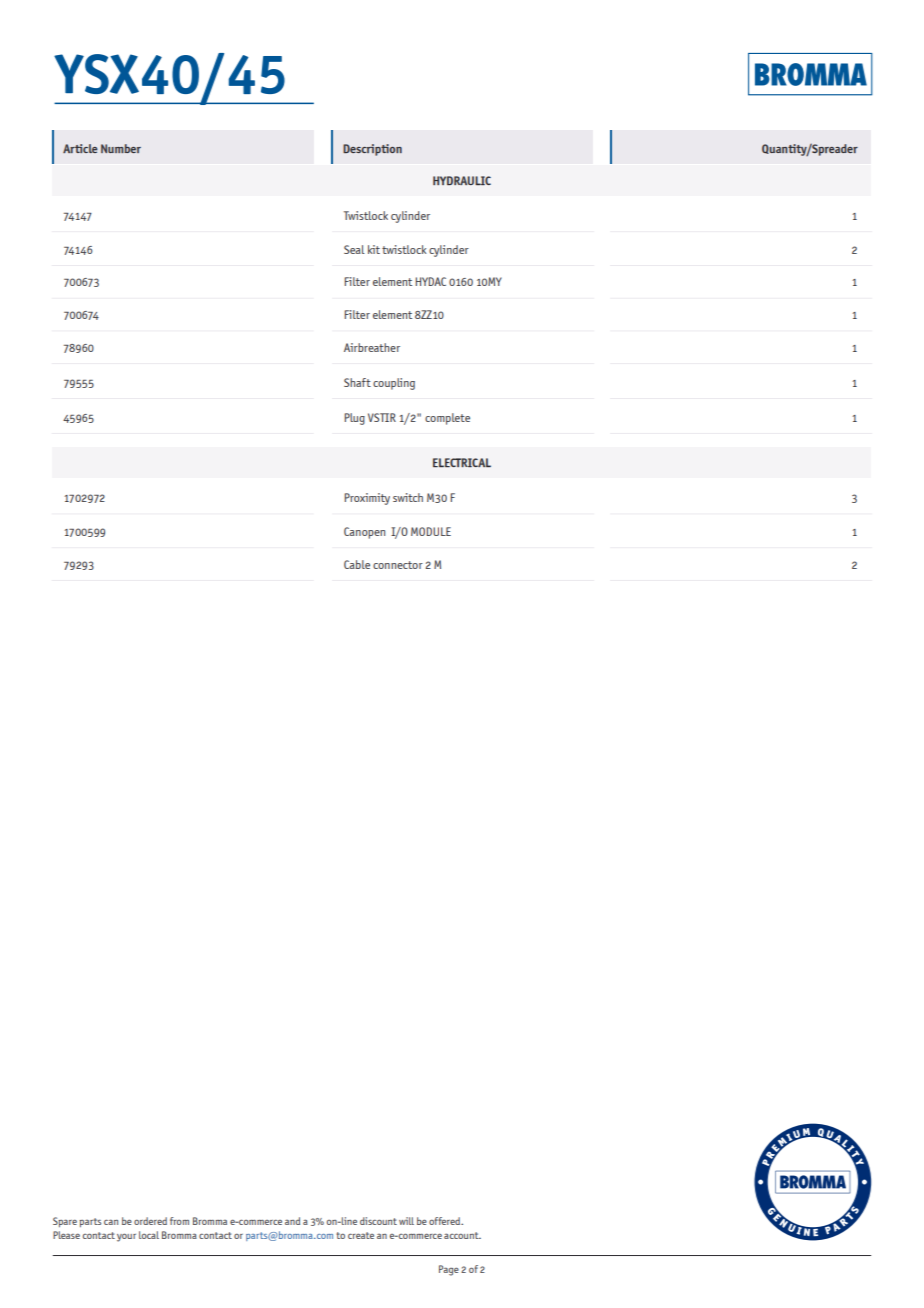  What do you see at coordinates (431, 531) in the image?
I see `MODULE` at bounding box center [431, 531].
